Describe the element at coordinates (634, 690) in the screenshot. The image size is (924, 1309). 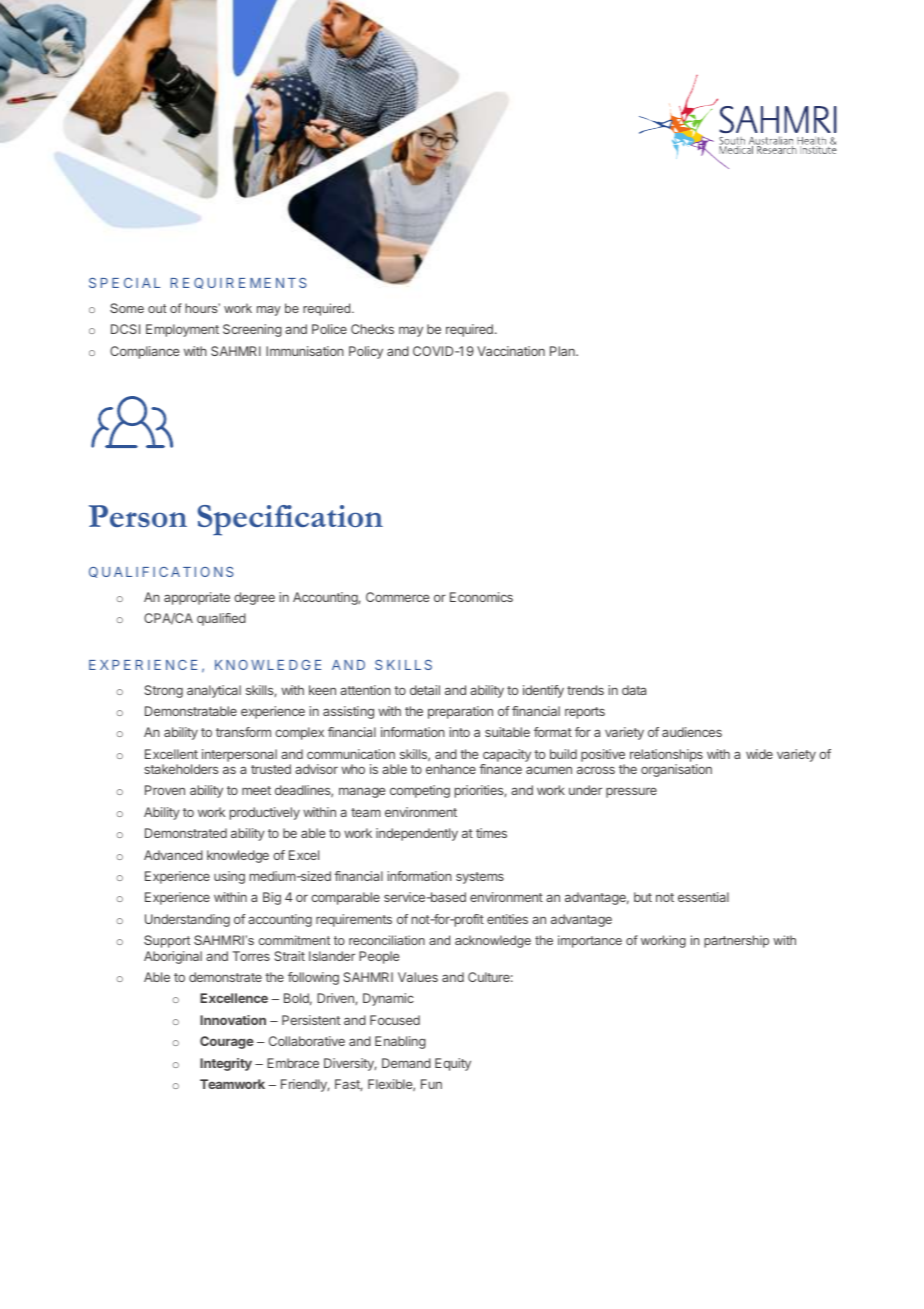
I see `data` at that location.
